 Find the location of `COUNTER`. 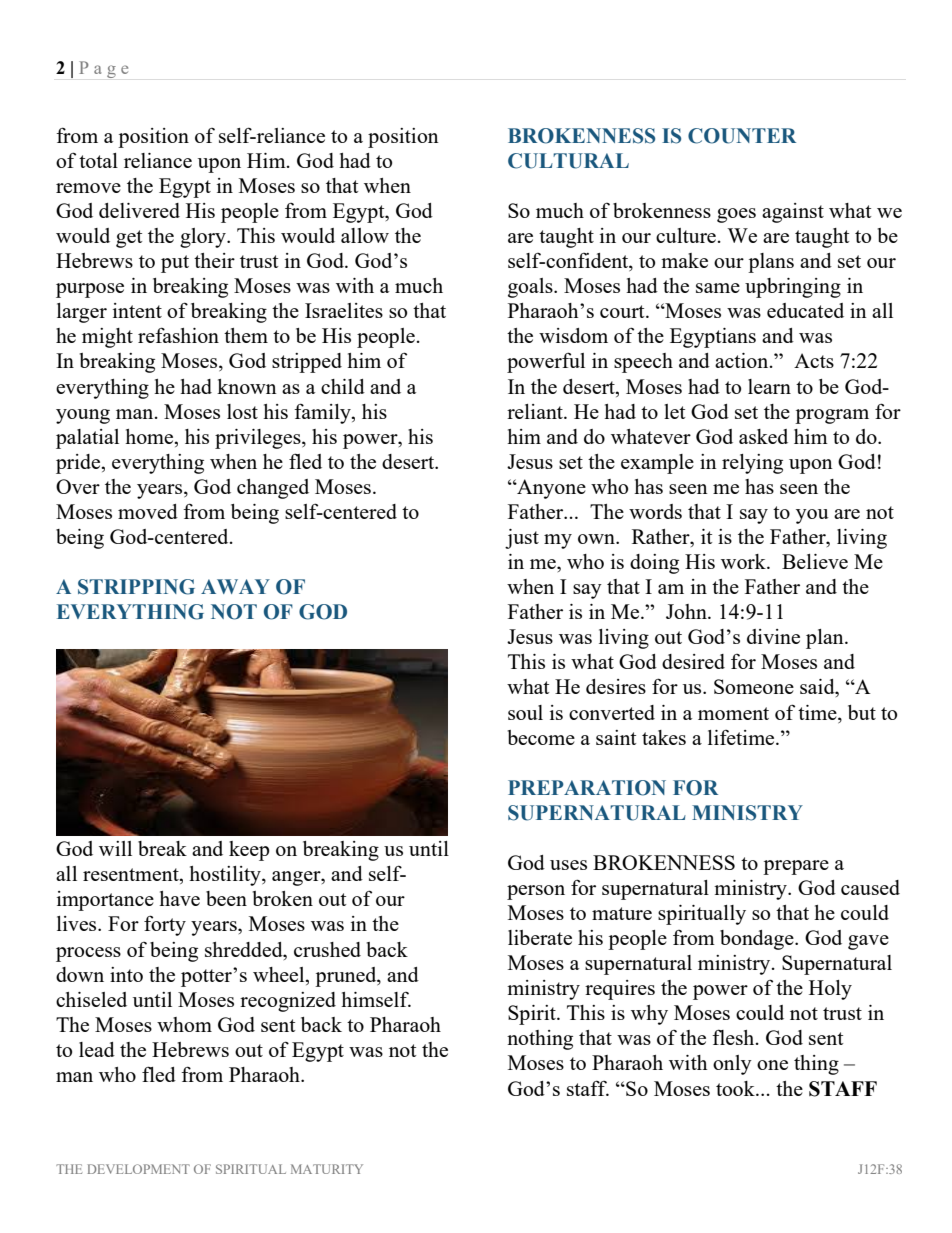

COUNTER is located at coordinates (742, 136).
